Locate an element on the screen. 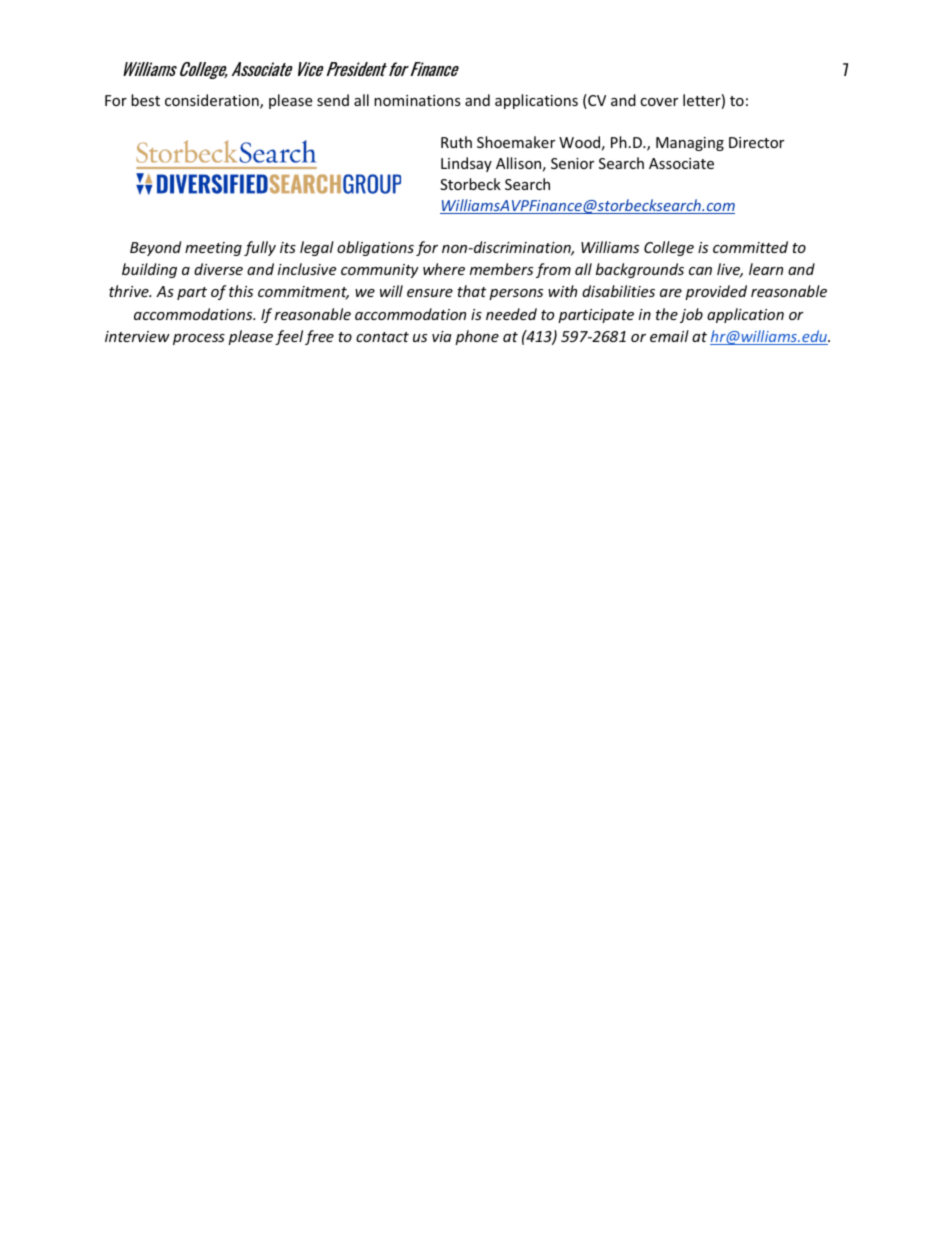  consideration is located at coordinates (213, 101).
